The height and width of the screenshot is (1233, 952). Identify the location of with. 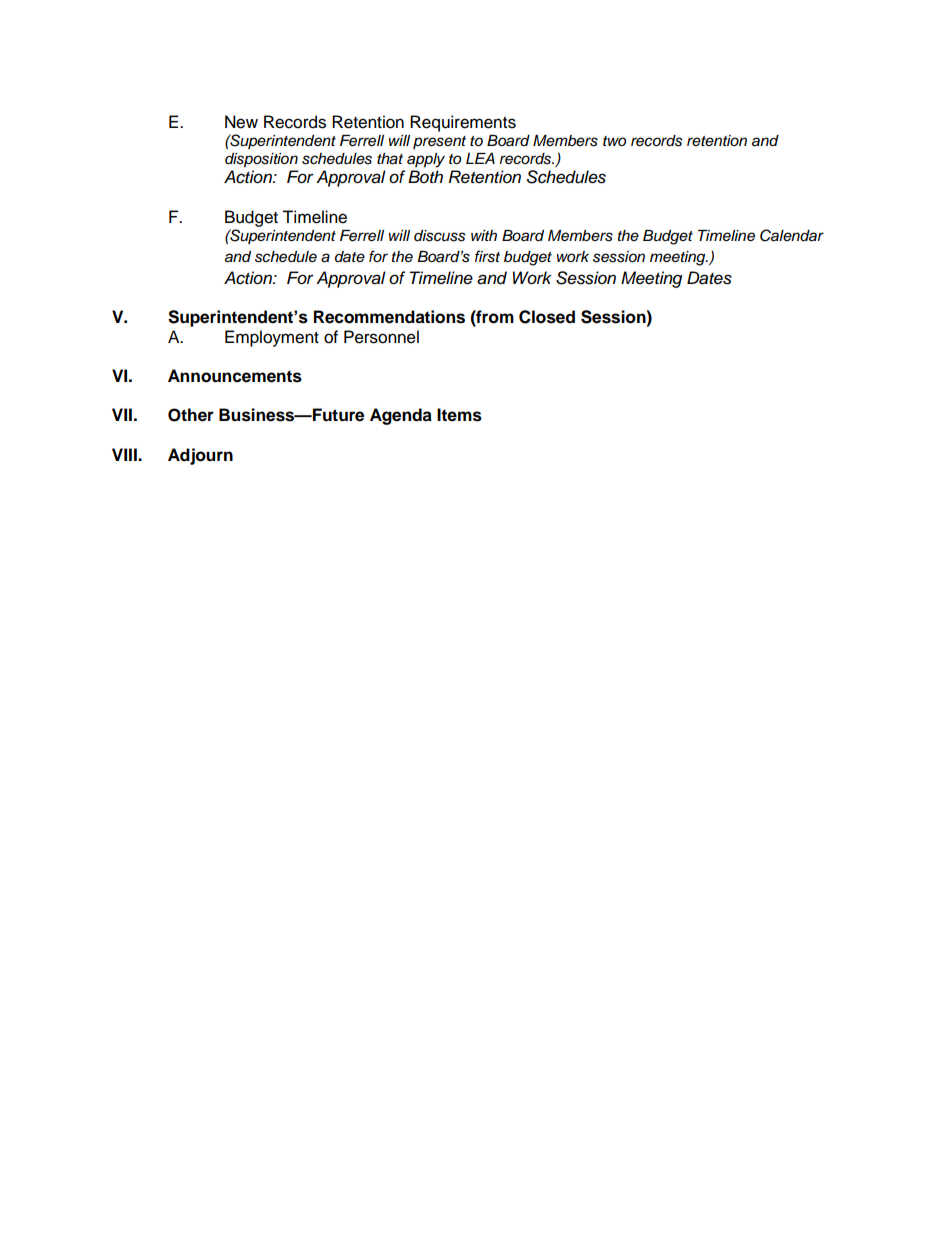
(484, 235).
